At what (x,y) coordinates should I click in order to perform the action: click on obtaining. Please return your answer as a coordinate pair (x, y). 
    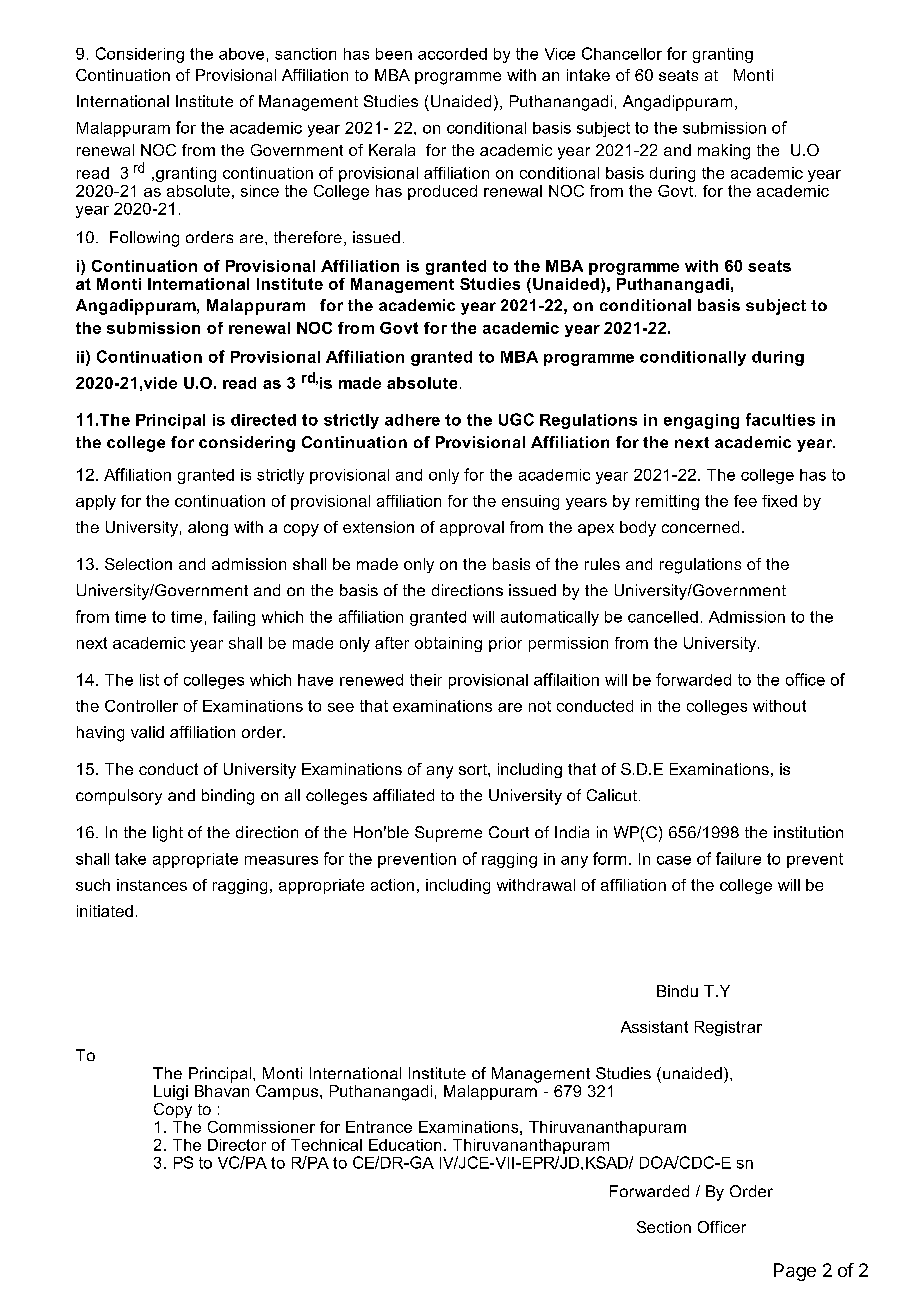
    Looking at the image, I should click on (448, 644).
